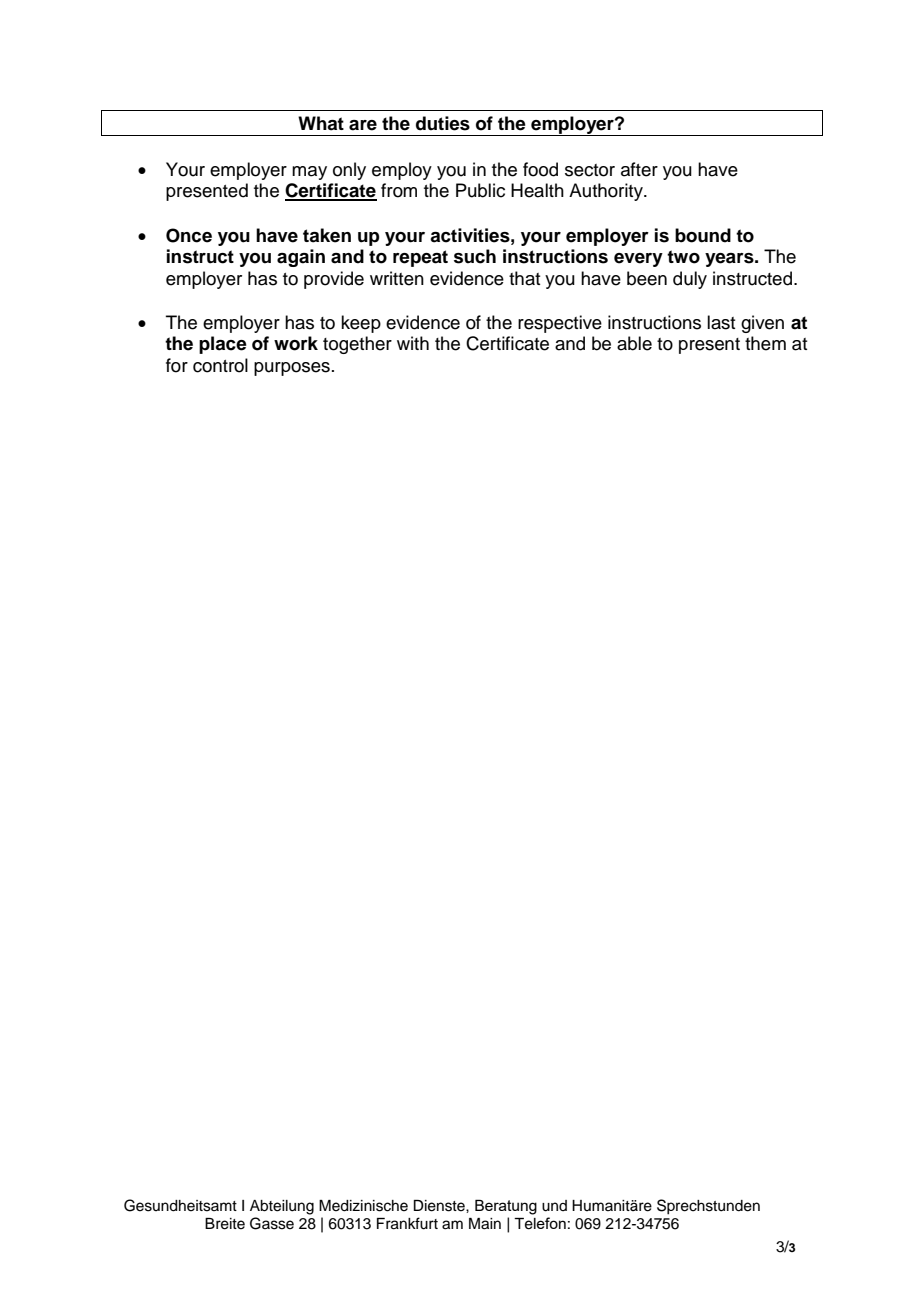  I want to click on Main, so click(485, 1224).
